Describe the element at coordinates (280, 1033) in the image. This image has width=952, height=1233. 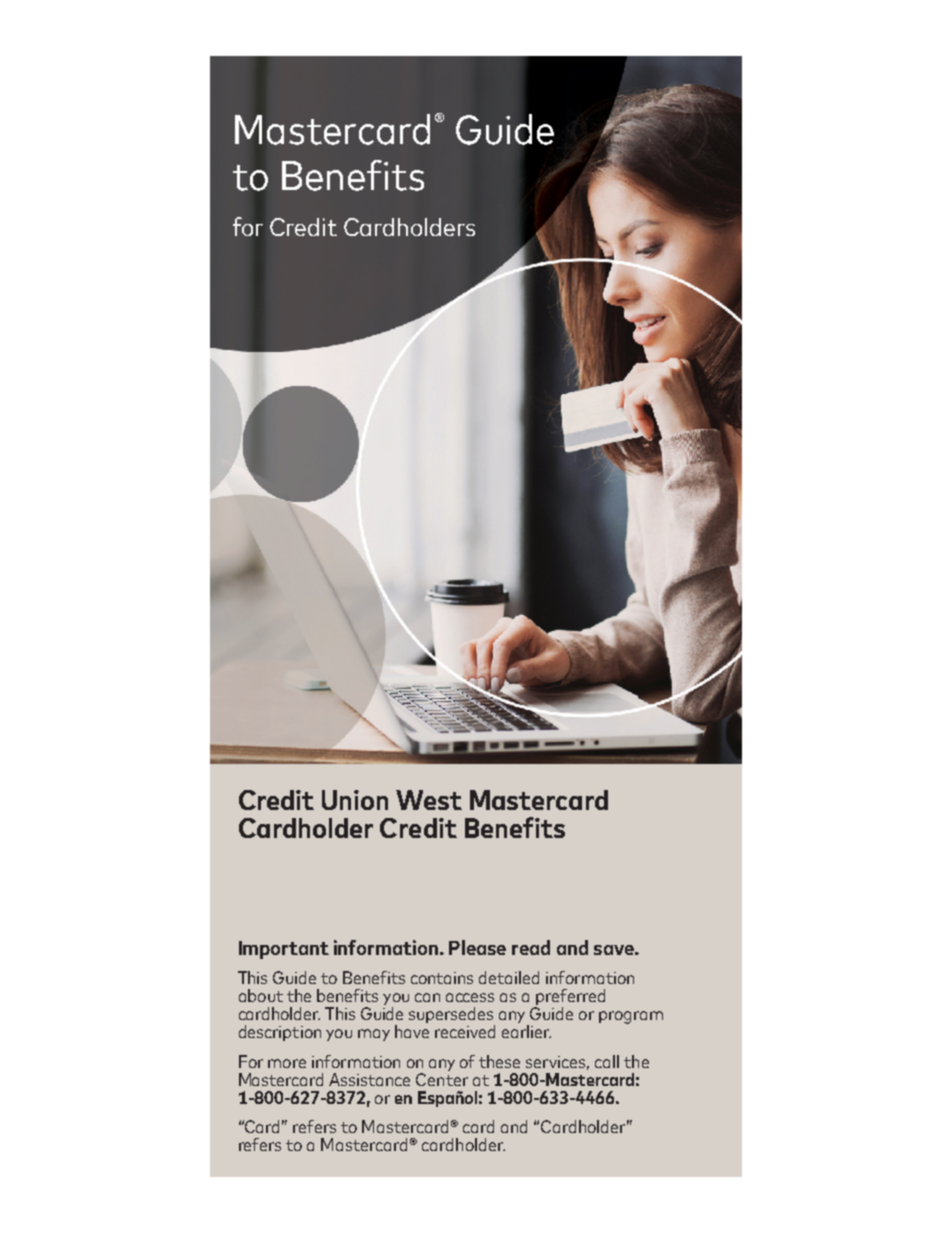
I see `description` at that location.
